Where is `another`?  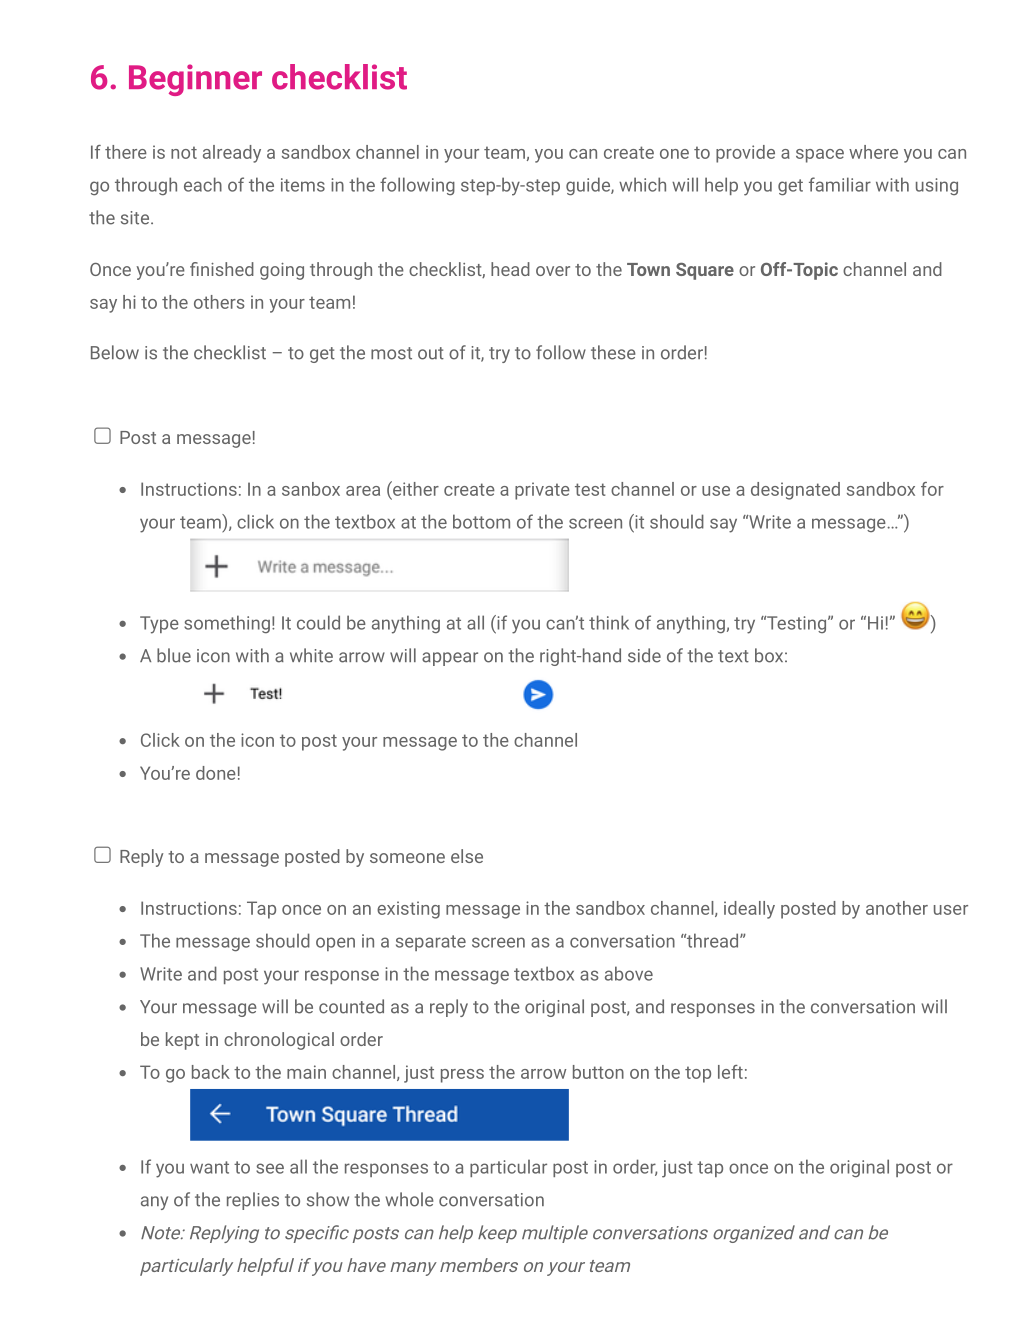 another is located at coordinates (897, 908).
